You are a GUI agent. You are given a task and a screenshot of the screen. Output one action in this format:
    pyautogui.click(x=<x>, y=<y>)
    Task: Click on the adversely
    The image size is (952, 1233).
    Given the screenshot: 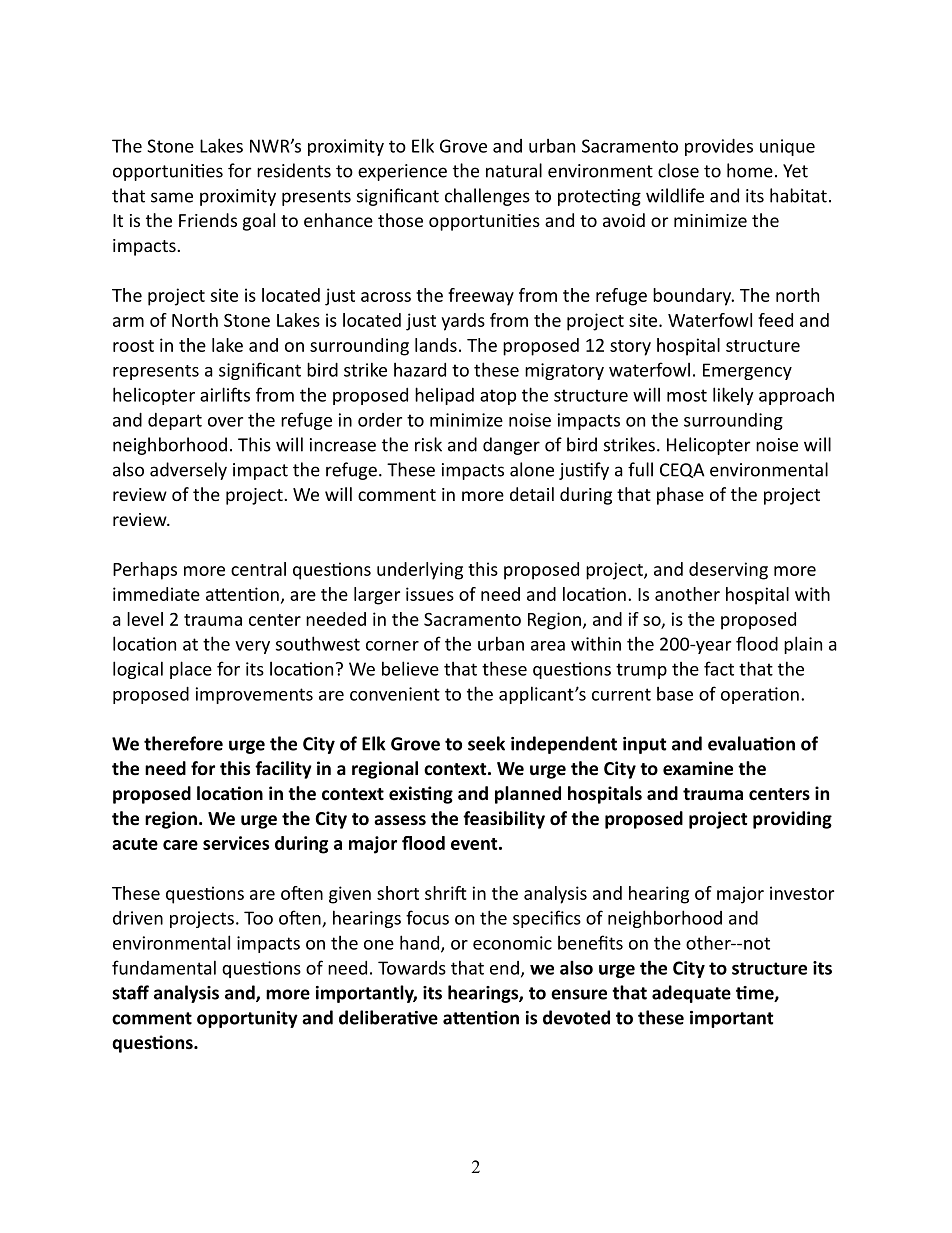 What is the action you would take?
    pyautogui.click(x=188, y=471)
